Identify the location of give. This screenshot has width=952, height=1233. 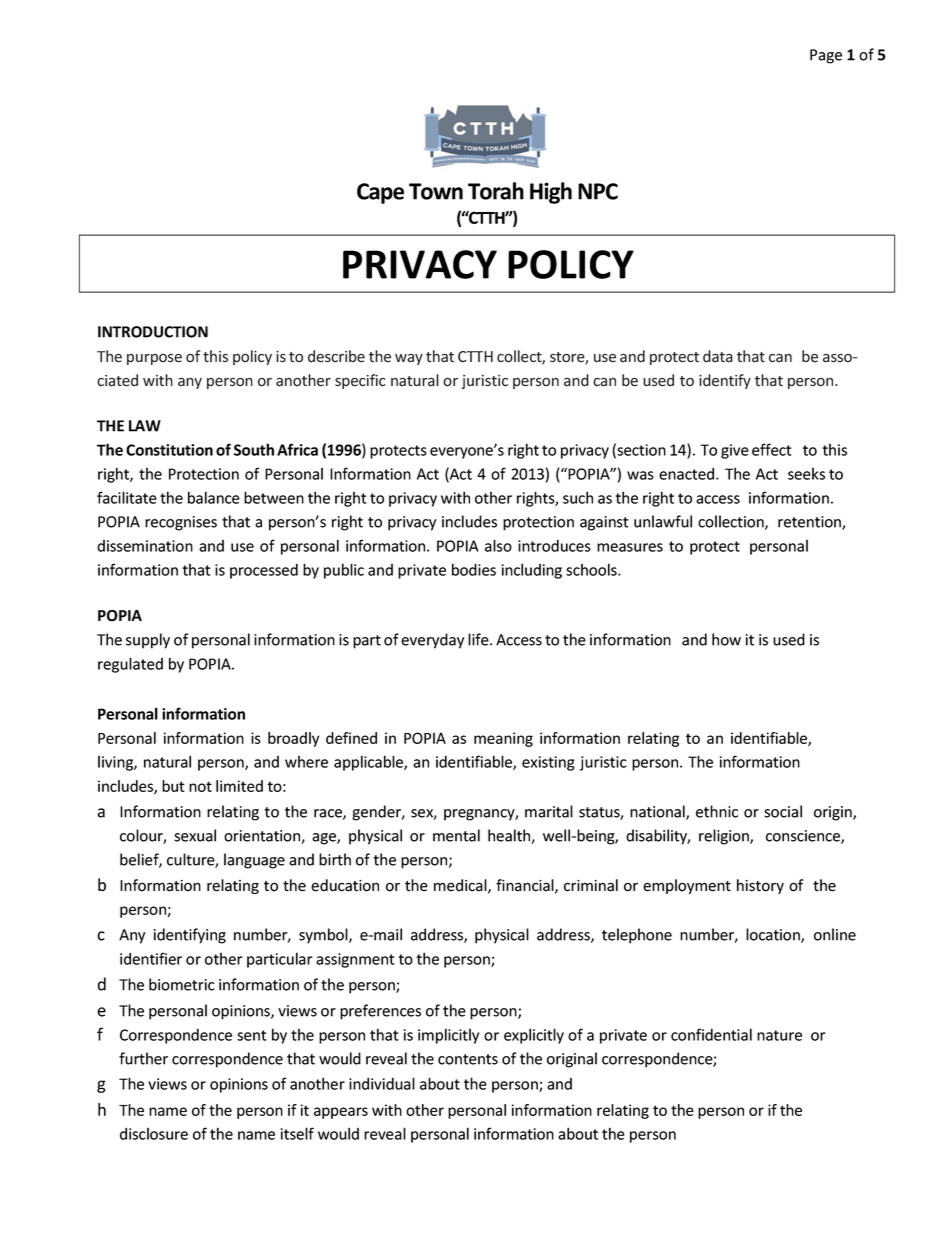
(735, 451).
